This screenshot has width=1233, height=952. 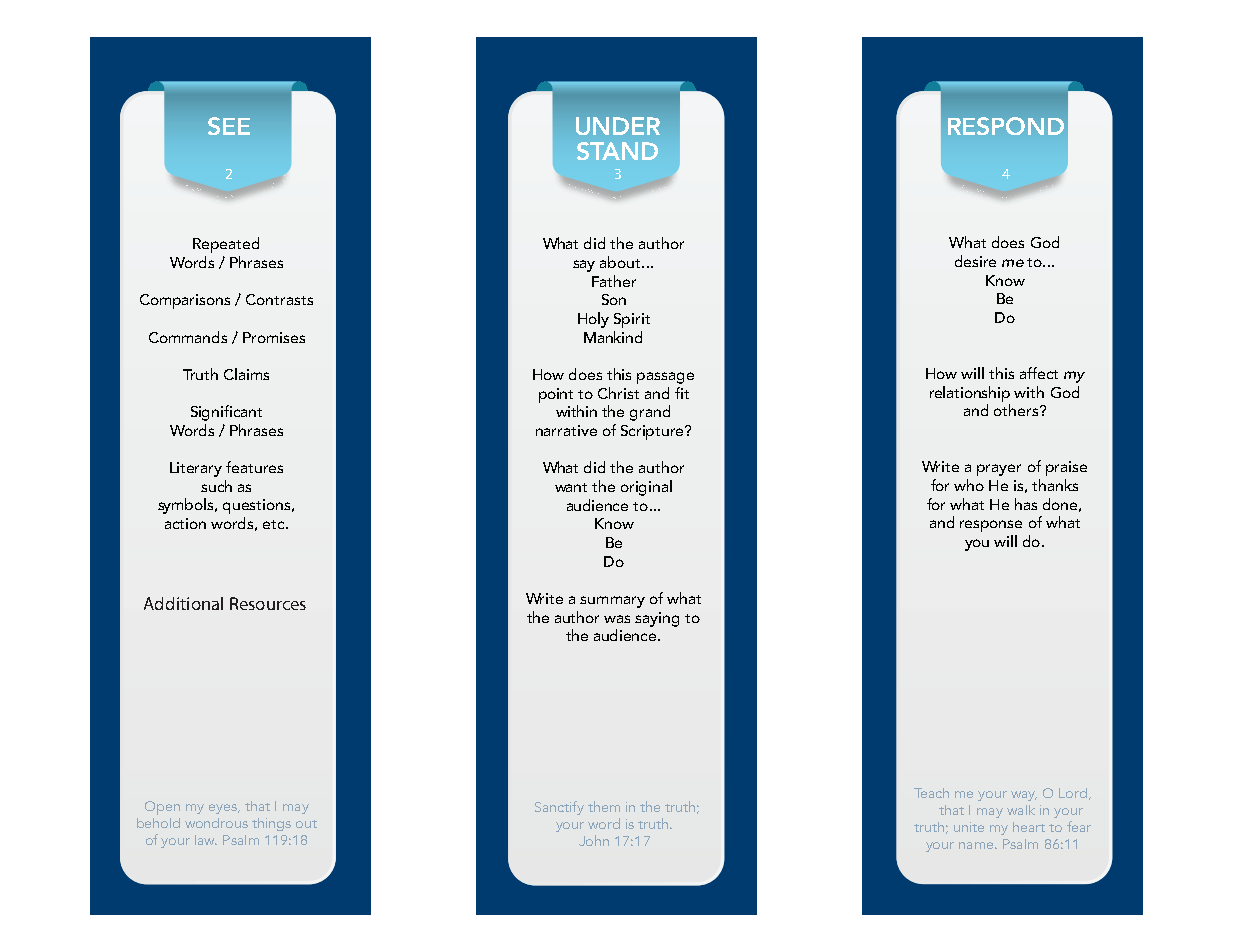 What do you see at coordinates (254, 467) in the screenshot?
I see `features` at bounding box center [254, 467].
